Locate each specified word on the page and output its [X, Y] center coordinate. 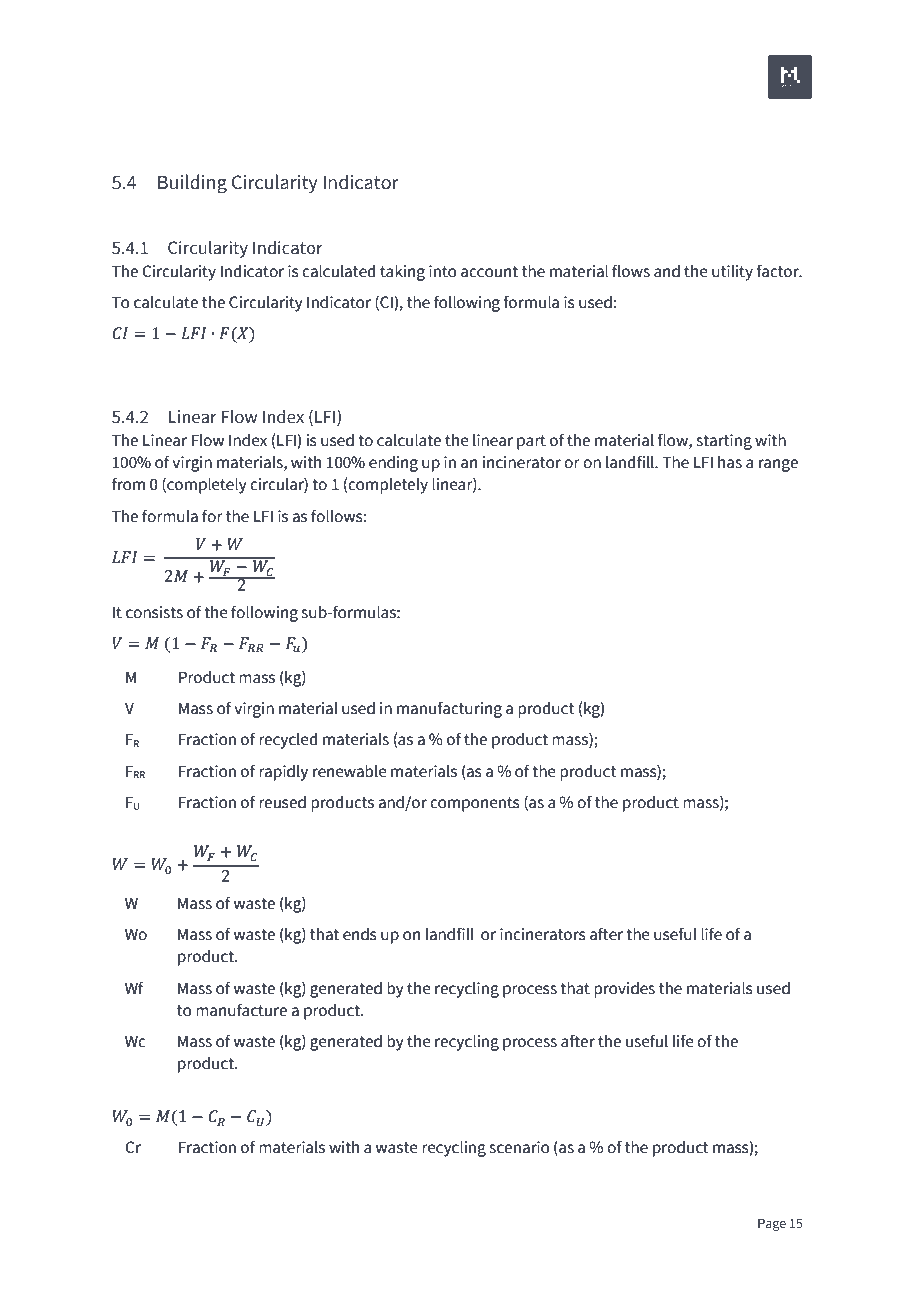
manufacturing [449, 709]
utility [732, 272]
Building [192, 184]
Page [772, 1225]
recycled [288, 740]
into [443, 271]
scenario [519, 1147]
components [475, 804]
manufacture [241, 1010]
